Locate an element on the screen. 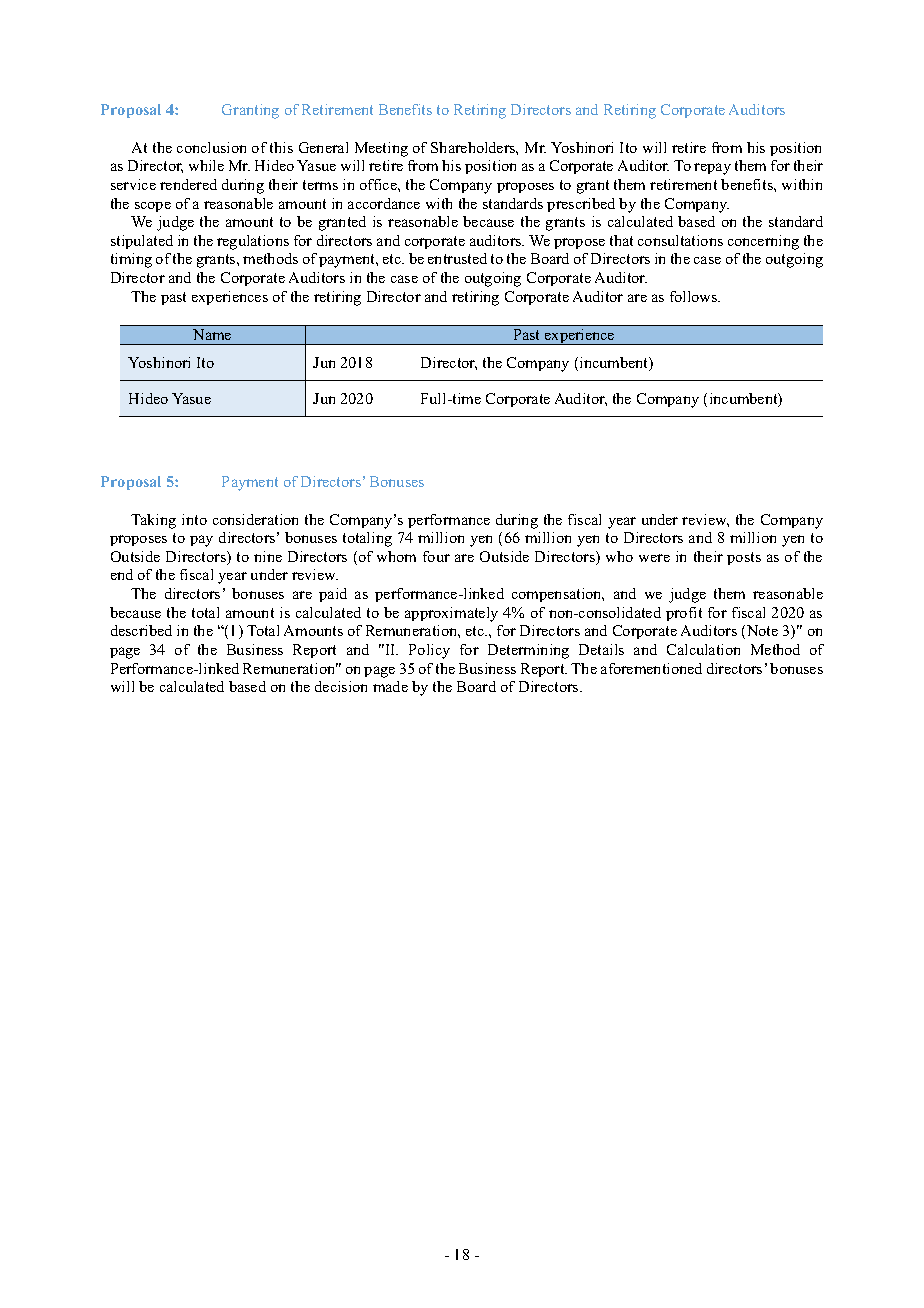 This screenshot has width=924, height=1308. were is located at coordinates (654, 558).
